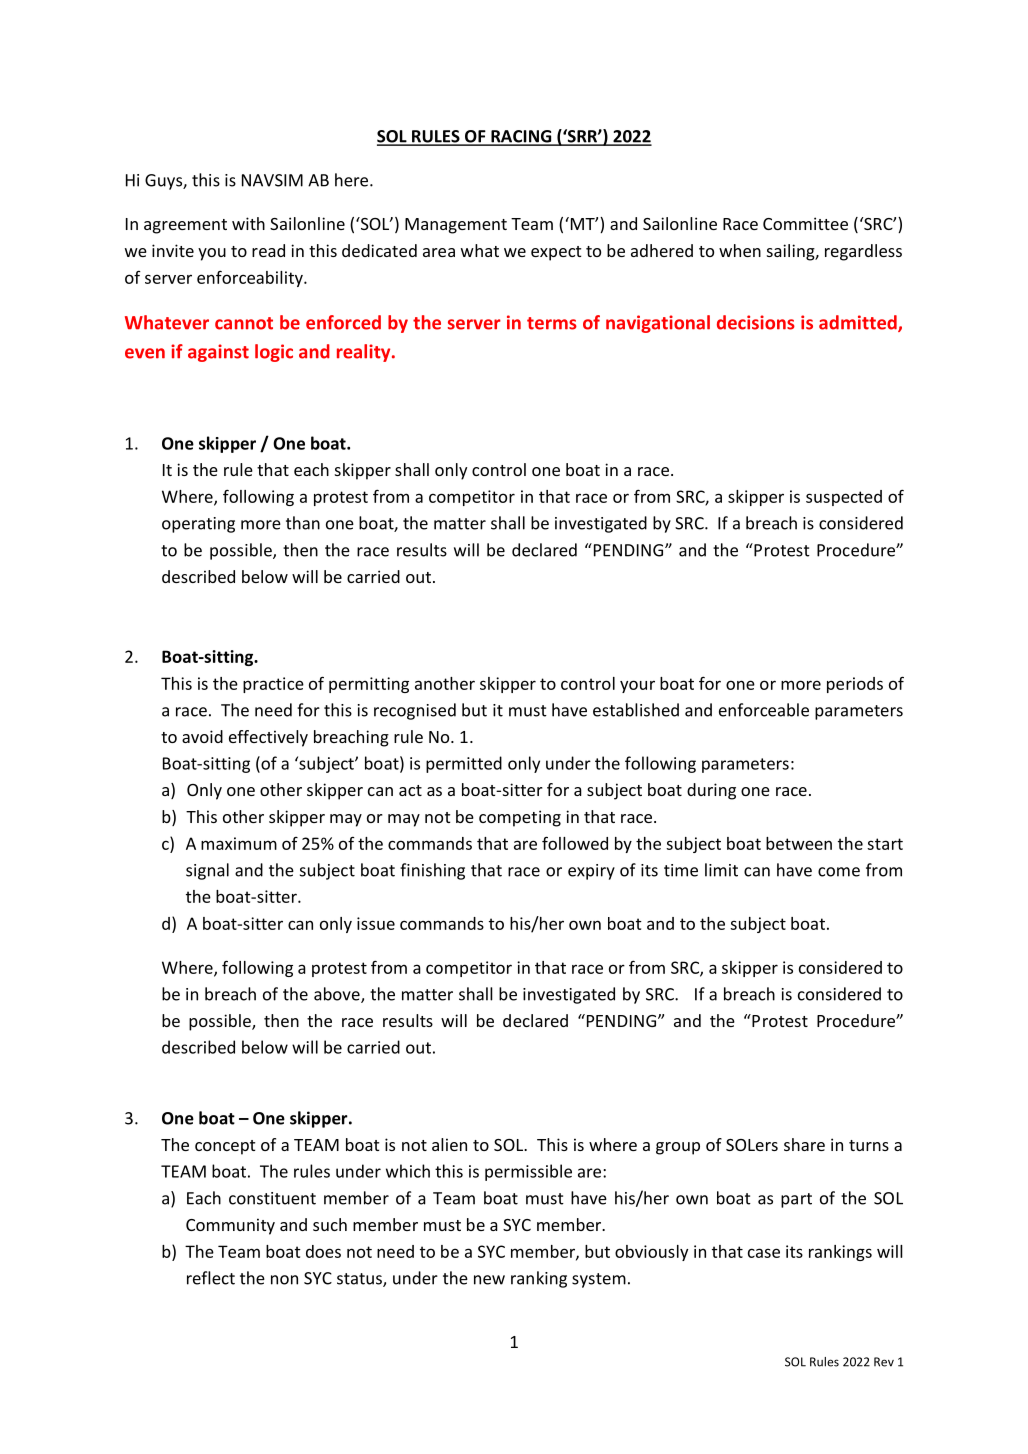 Image resolution: width=1028 pixels, height=1454 pixels. I want to click on avoid, so click(202, 736).
